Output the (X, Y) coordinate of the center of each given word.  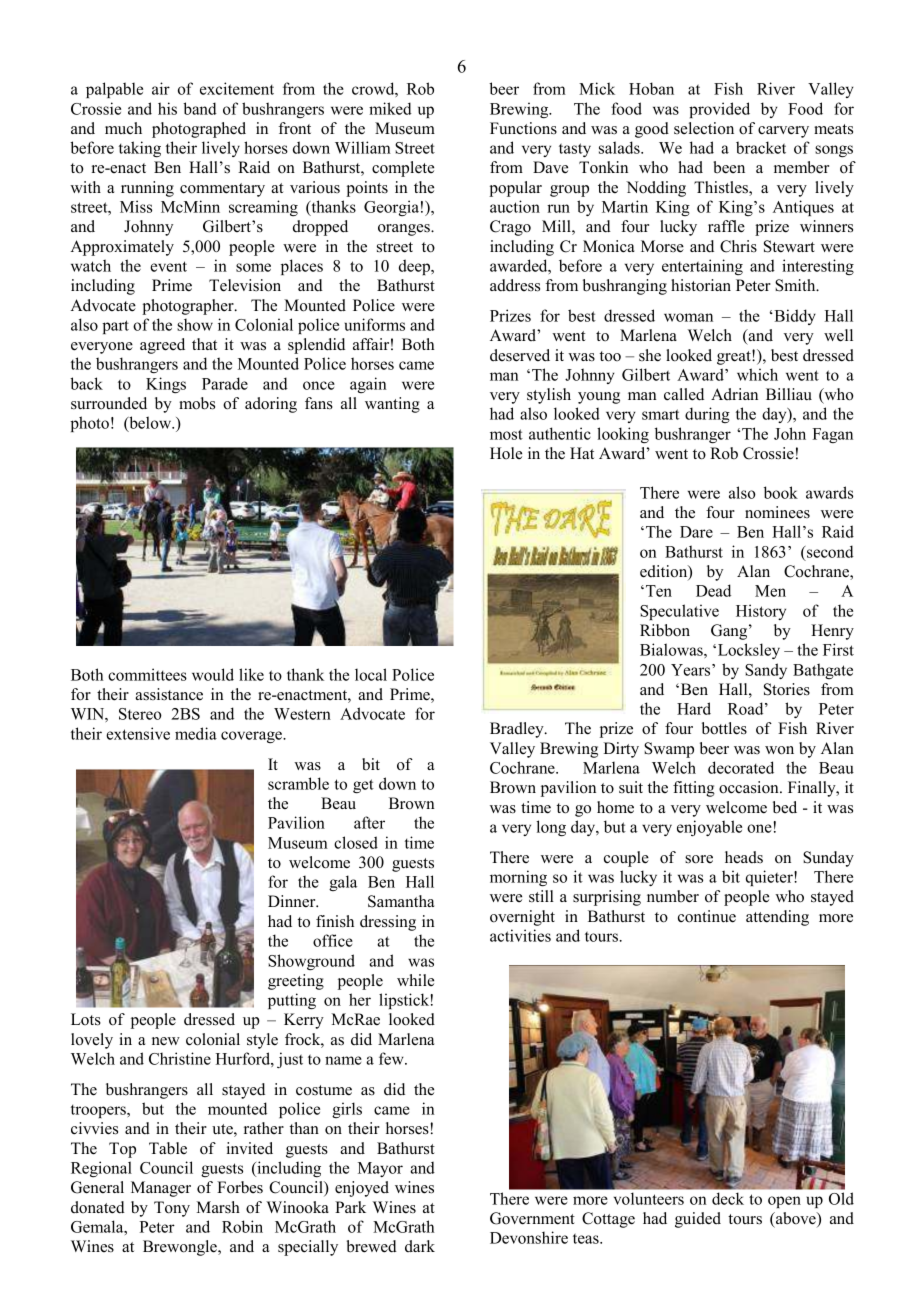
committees (147, 674)
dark (420, 1246)
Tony (172, 1209)
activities (520, 935)
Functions (523, 128)
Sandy (766, 671)
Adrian (734, 394)
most (506, 434)
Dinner (293, 901)
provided (719, 110)
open (784, 1202)
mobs (197, 403)
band (200, 108)
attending (777, 918)
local (371, 674)
